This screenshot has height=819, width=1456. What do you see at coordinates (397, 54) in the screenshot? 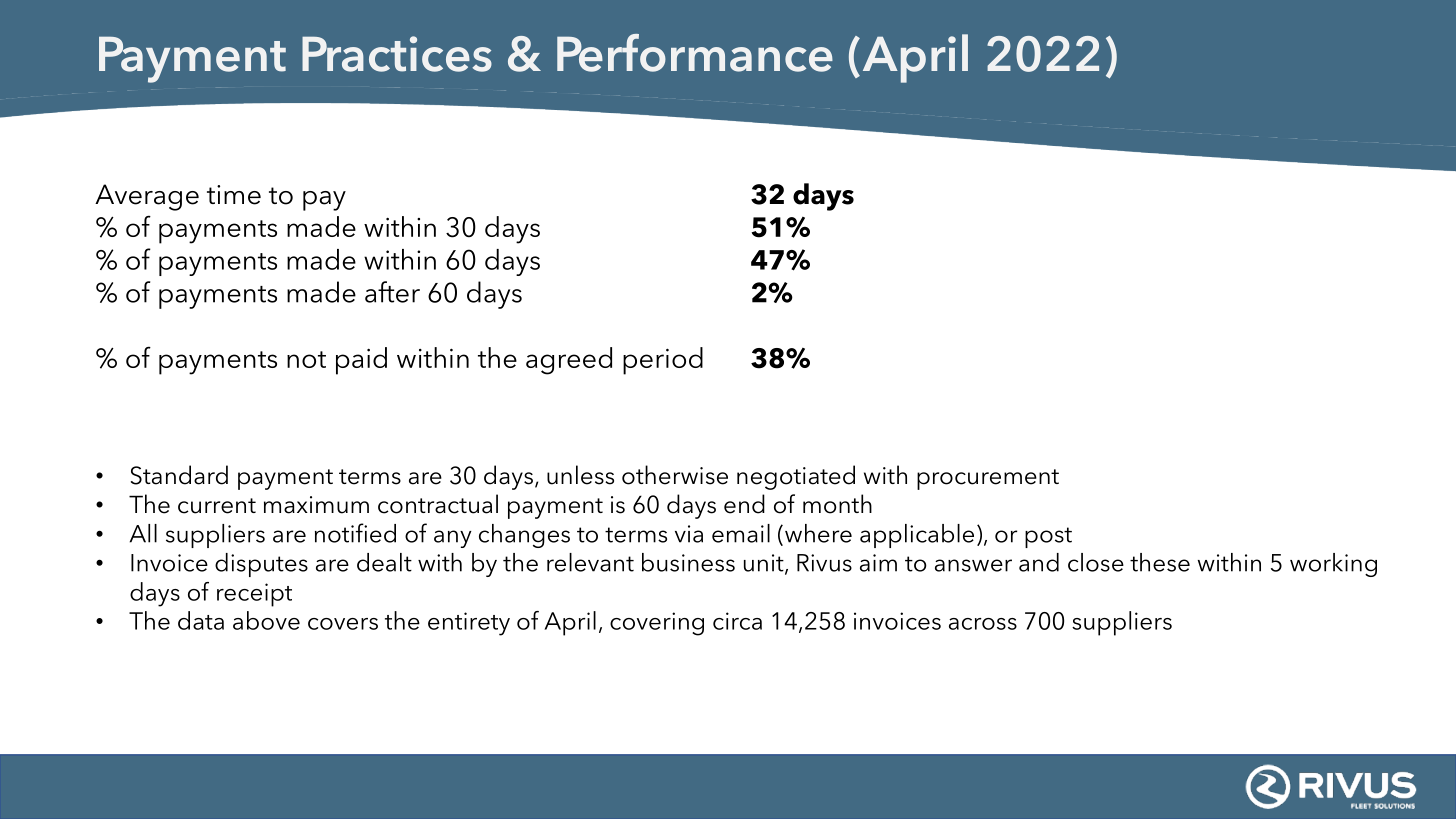
I see `Practices` at bounding box center [397, 54].
